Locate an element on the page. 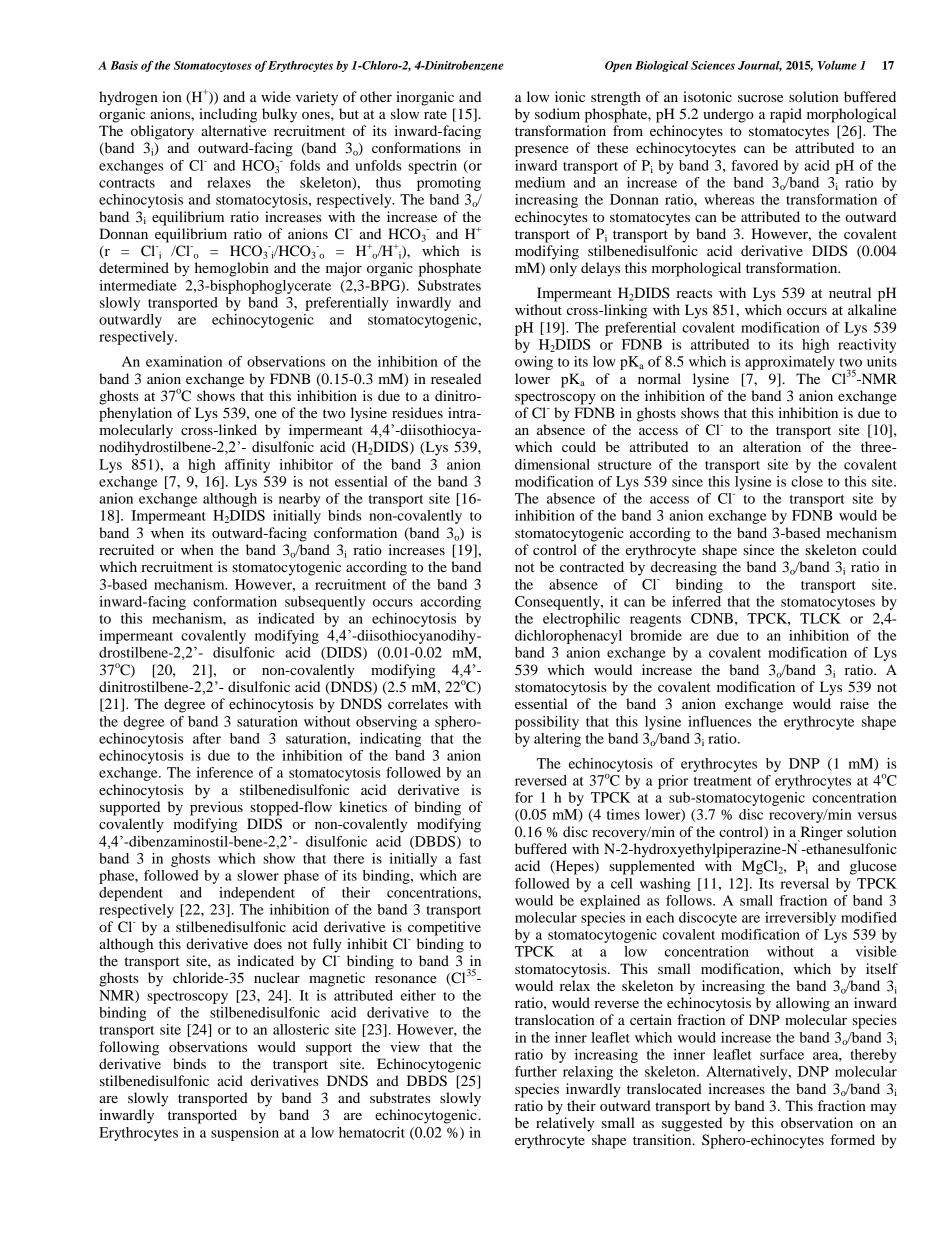  including is located at coordinates (228, 115).
